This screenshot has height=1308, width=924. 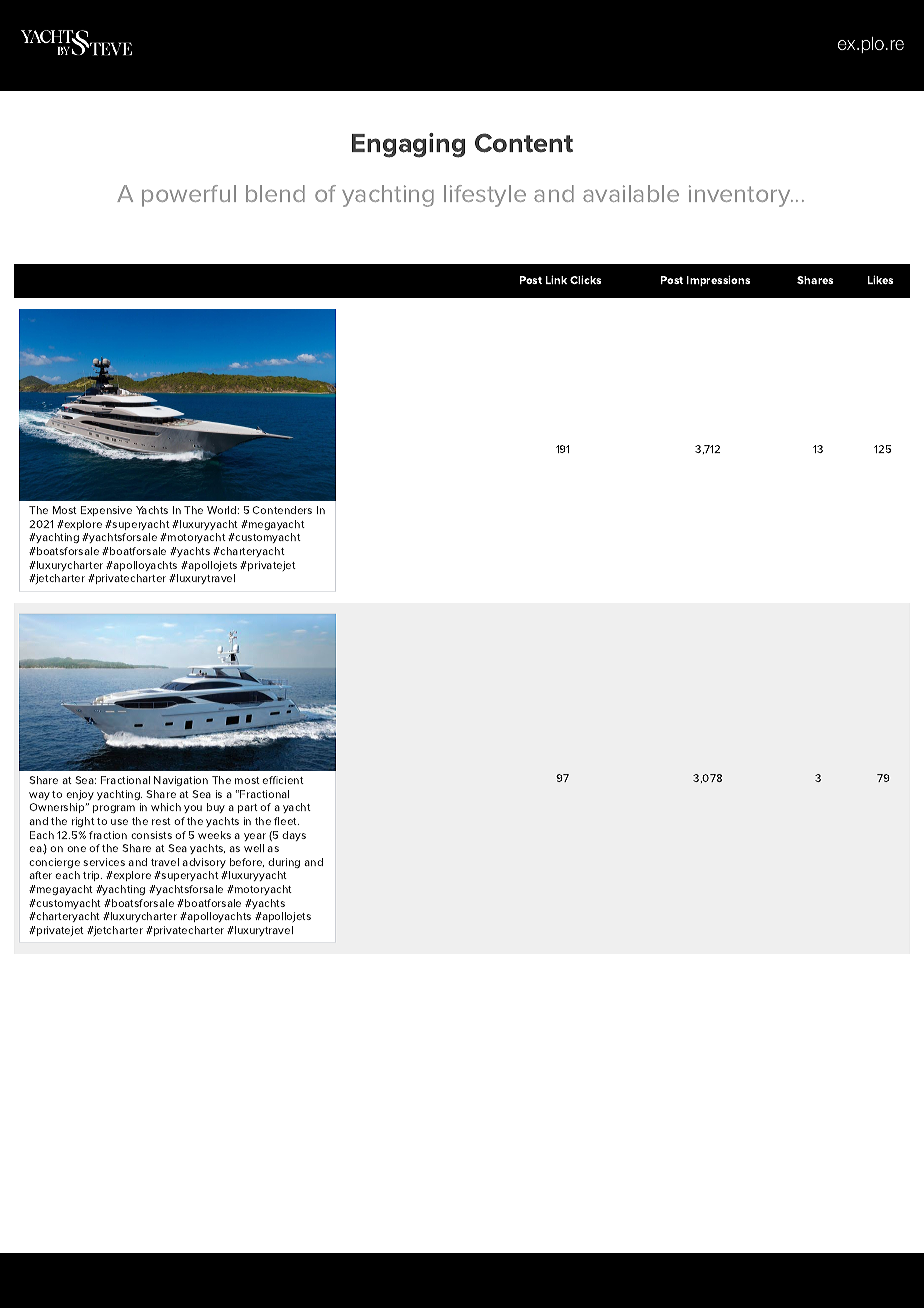 I want to click on Impressions, so click(x=718, y=280).
